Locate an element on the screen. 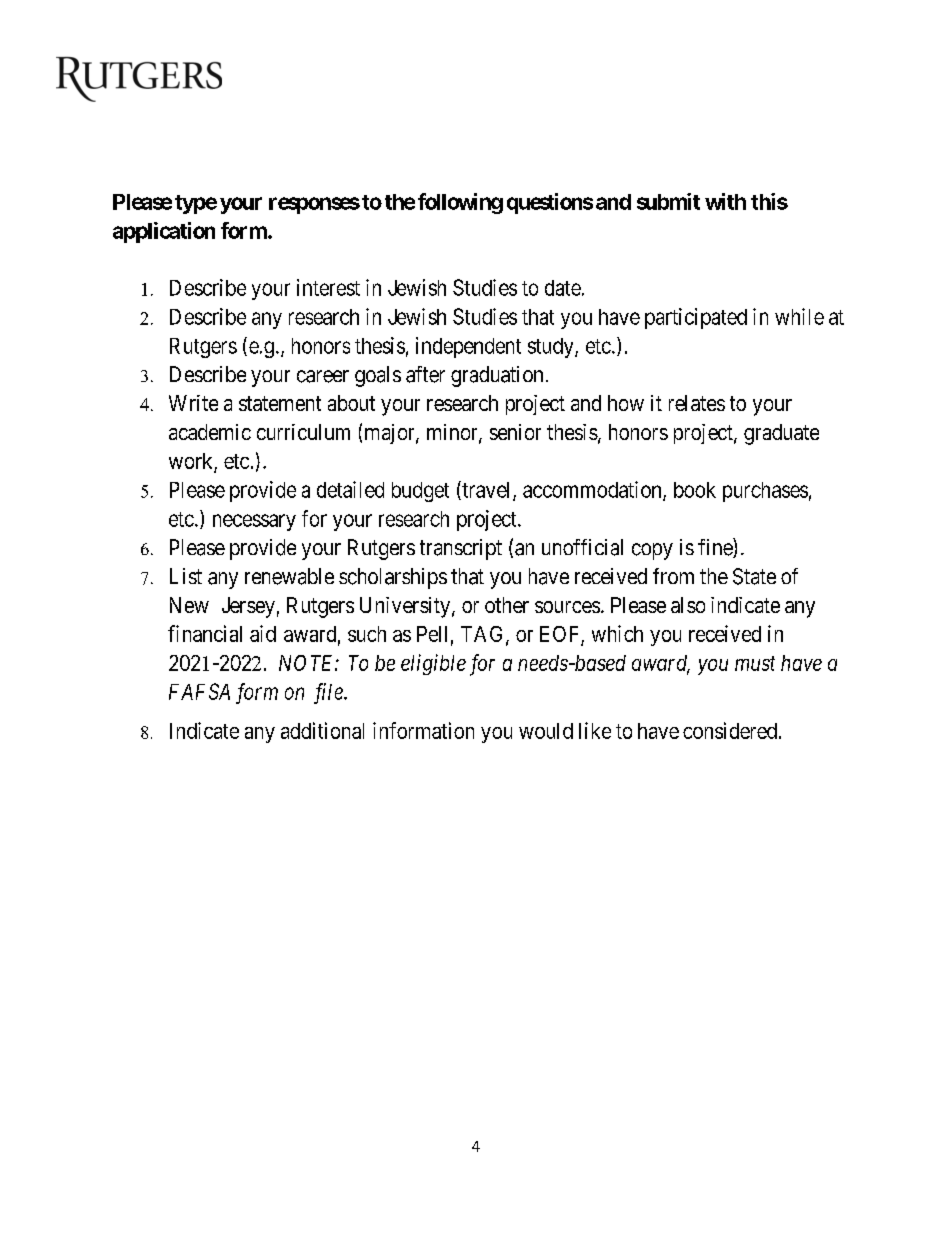 This screenshot has height=1233, width=952. minor is located at coordinates (453, 433).
